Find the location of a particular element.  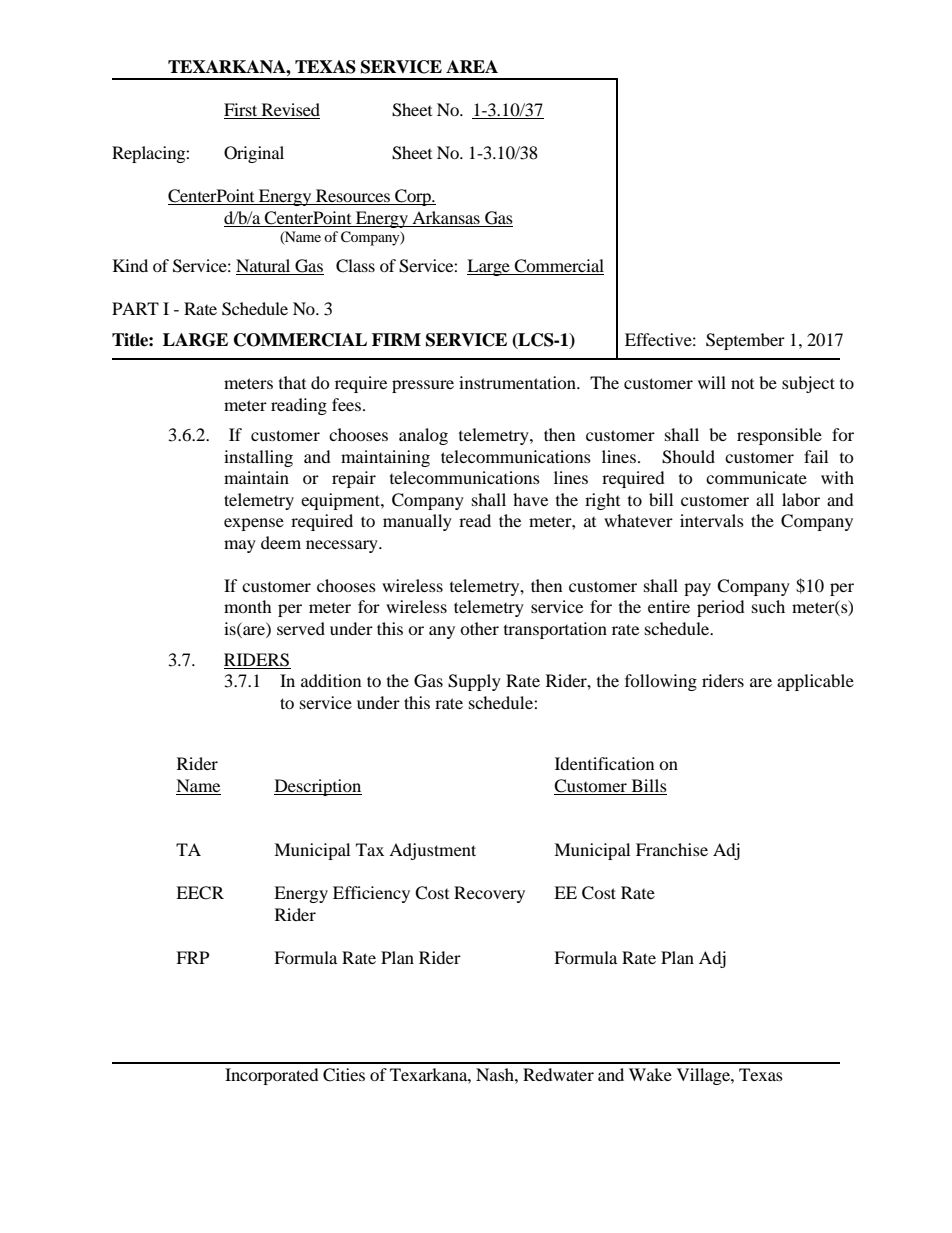

may is located at coordinates (240, 546).
